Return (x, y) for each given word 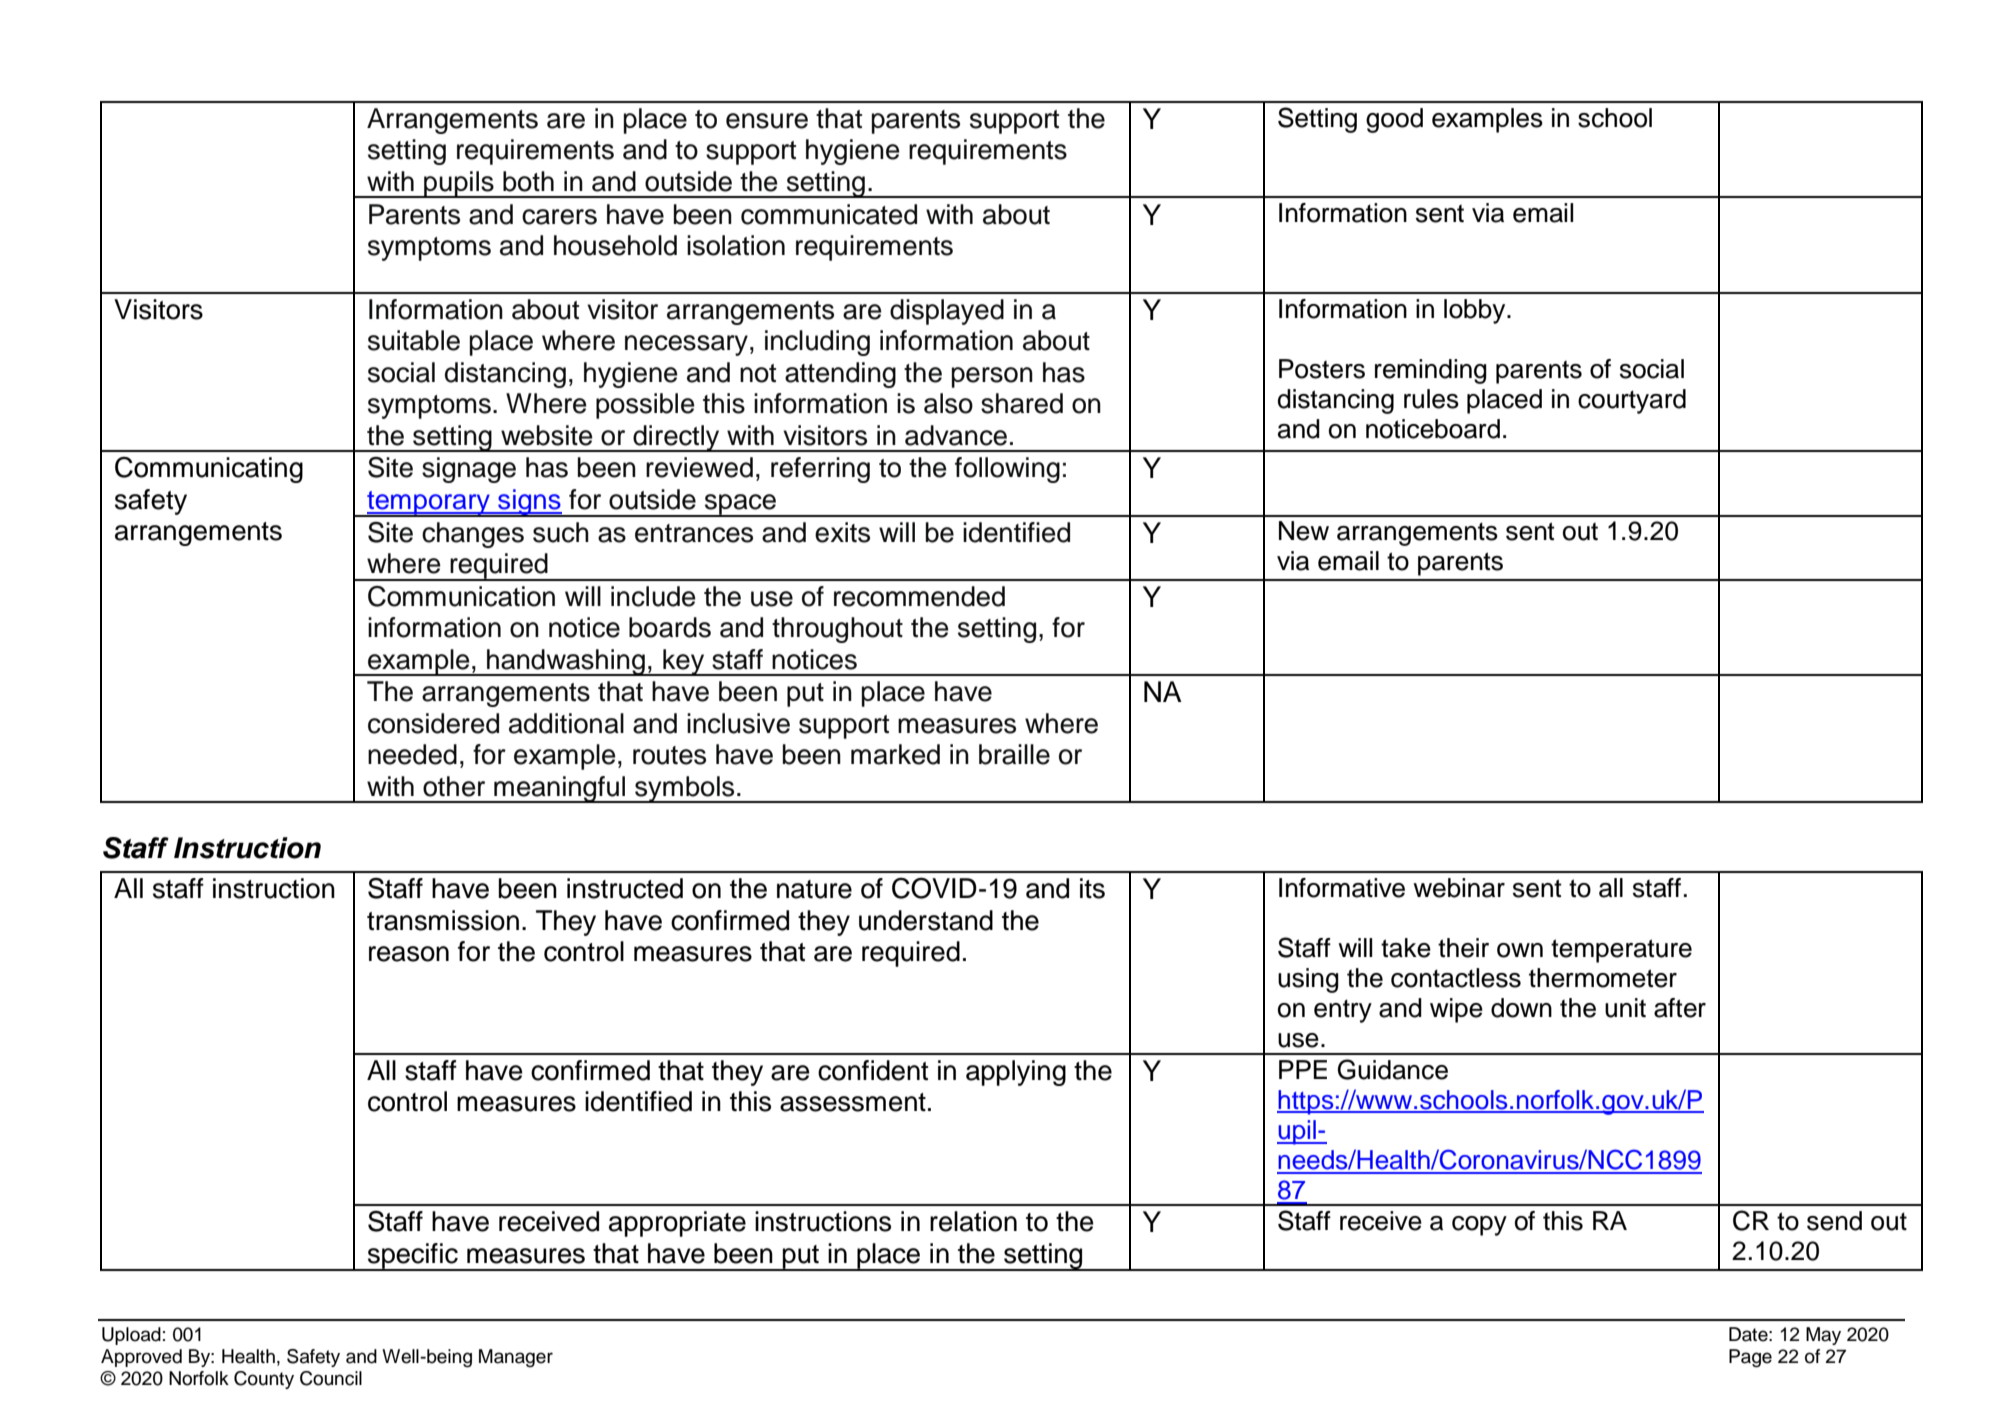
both (528, 181)
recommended (919, 596)
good (1394, 120)
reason (409, 954)
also (948, 403)
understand (926, 920)
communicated (829, 214)
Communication (461, 596)
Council (331, 1378)
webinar (1459, 888)
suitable (414, 340)
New (1304, 531)
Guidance (1393, 1069)
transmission (443, 920)
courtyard (1632, 401)
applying (1016, 1073)
